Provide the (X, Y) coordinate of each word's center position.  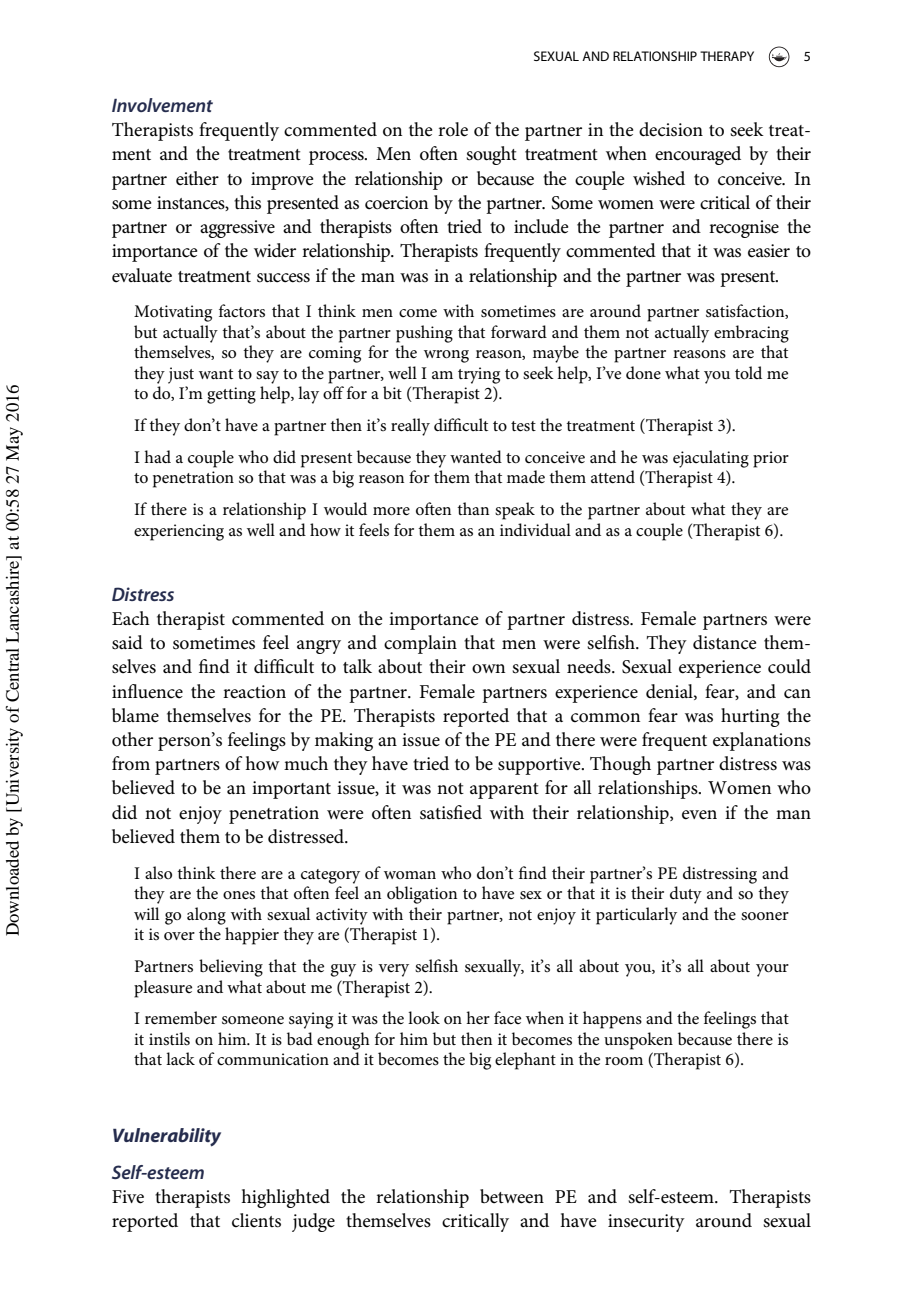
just (181, 375)
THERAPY (727, 56)
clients (256, 1220)
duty (686, 895)
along (206, 916)
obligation (422, 895)
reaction (254, 692)
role (453, 129)
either (197, 178)
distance (724, 642)
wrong (446, 356)
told (748, 373)
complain (420, 644)
